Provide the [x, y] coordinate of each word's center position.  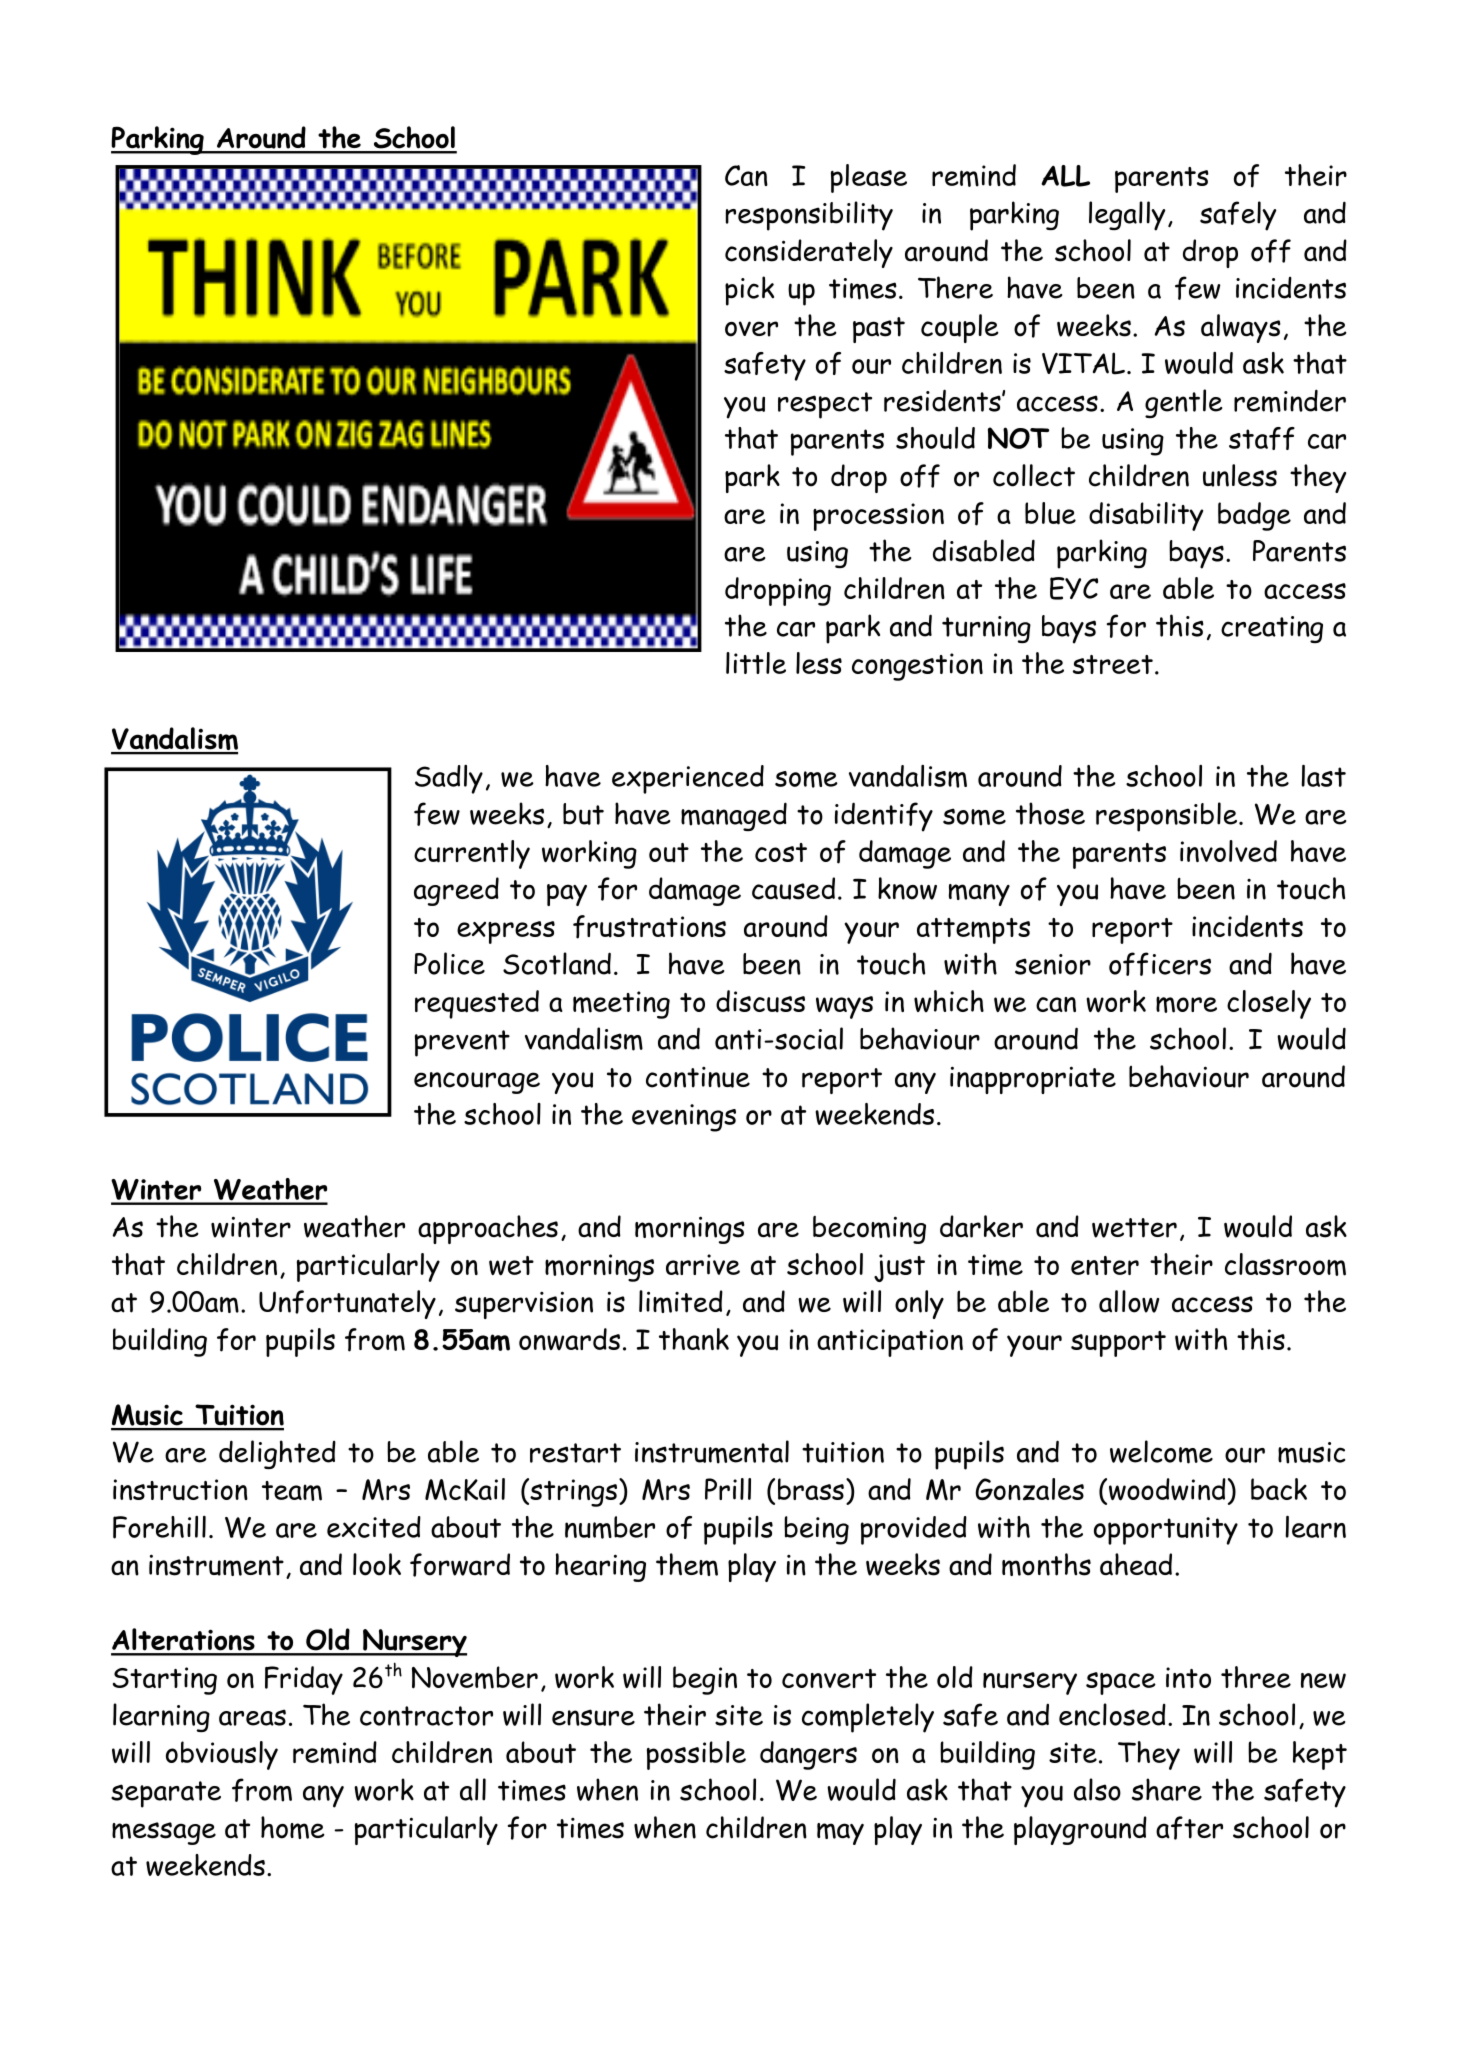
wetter [1134, 1228]
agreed [456, 891]
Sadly [449, 779]
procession [878, 517]
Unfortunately [347, 1304]
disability [1146, 516]
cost [781, 852]
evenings [684, 1118]
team [292, 1491]
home [293, 1827]
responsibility [809, 216]
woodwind [1166, 1490]
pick [749, 291]
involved [1228, 851]
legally [1127, 216]
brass [811, 1489]
